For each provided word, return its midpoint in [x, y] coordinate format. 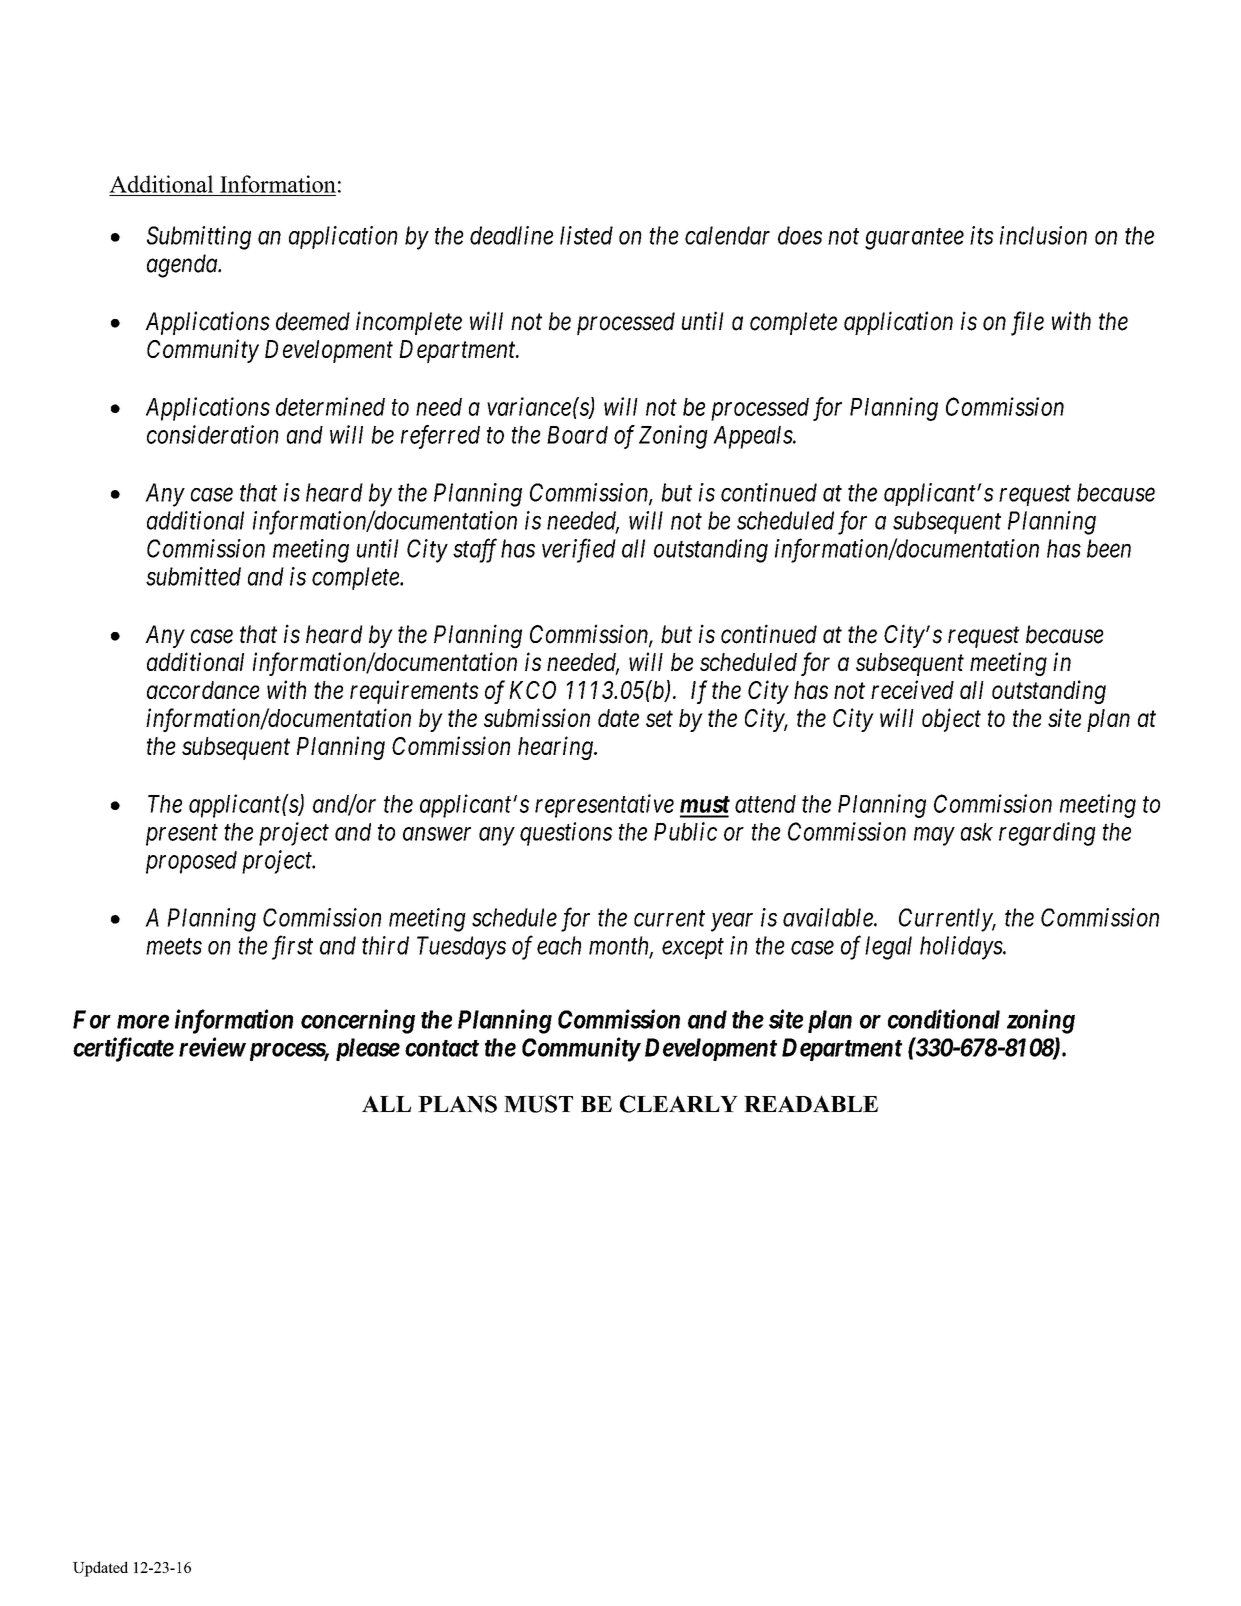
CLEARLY [679, 1104]
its [982, 235]
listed [586, 235]
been [1109, 548]
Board [577, 435]
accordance [203, 690]
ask [977, 832]
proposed [191, 862]
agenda [183, 266]
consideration [213, 434]
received [912, 689]
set [659, 719]
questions [566, 834]
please [368, 1049]
